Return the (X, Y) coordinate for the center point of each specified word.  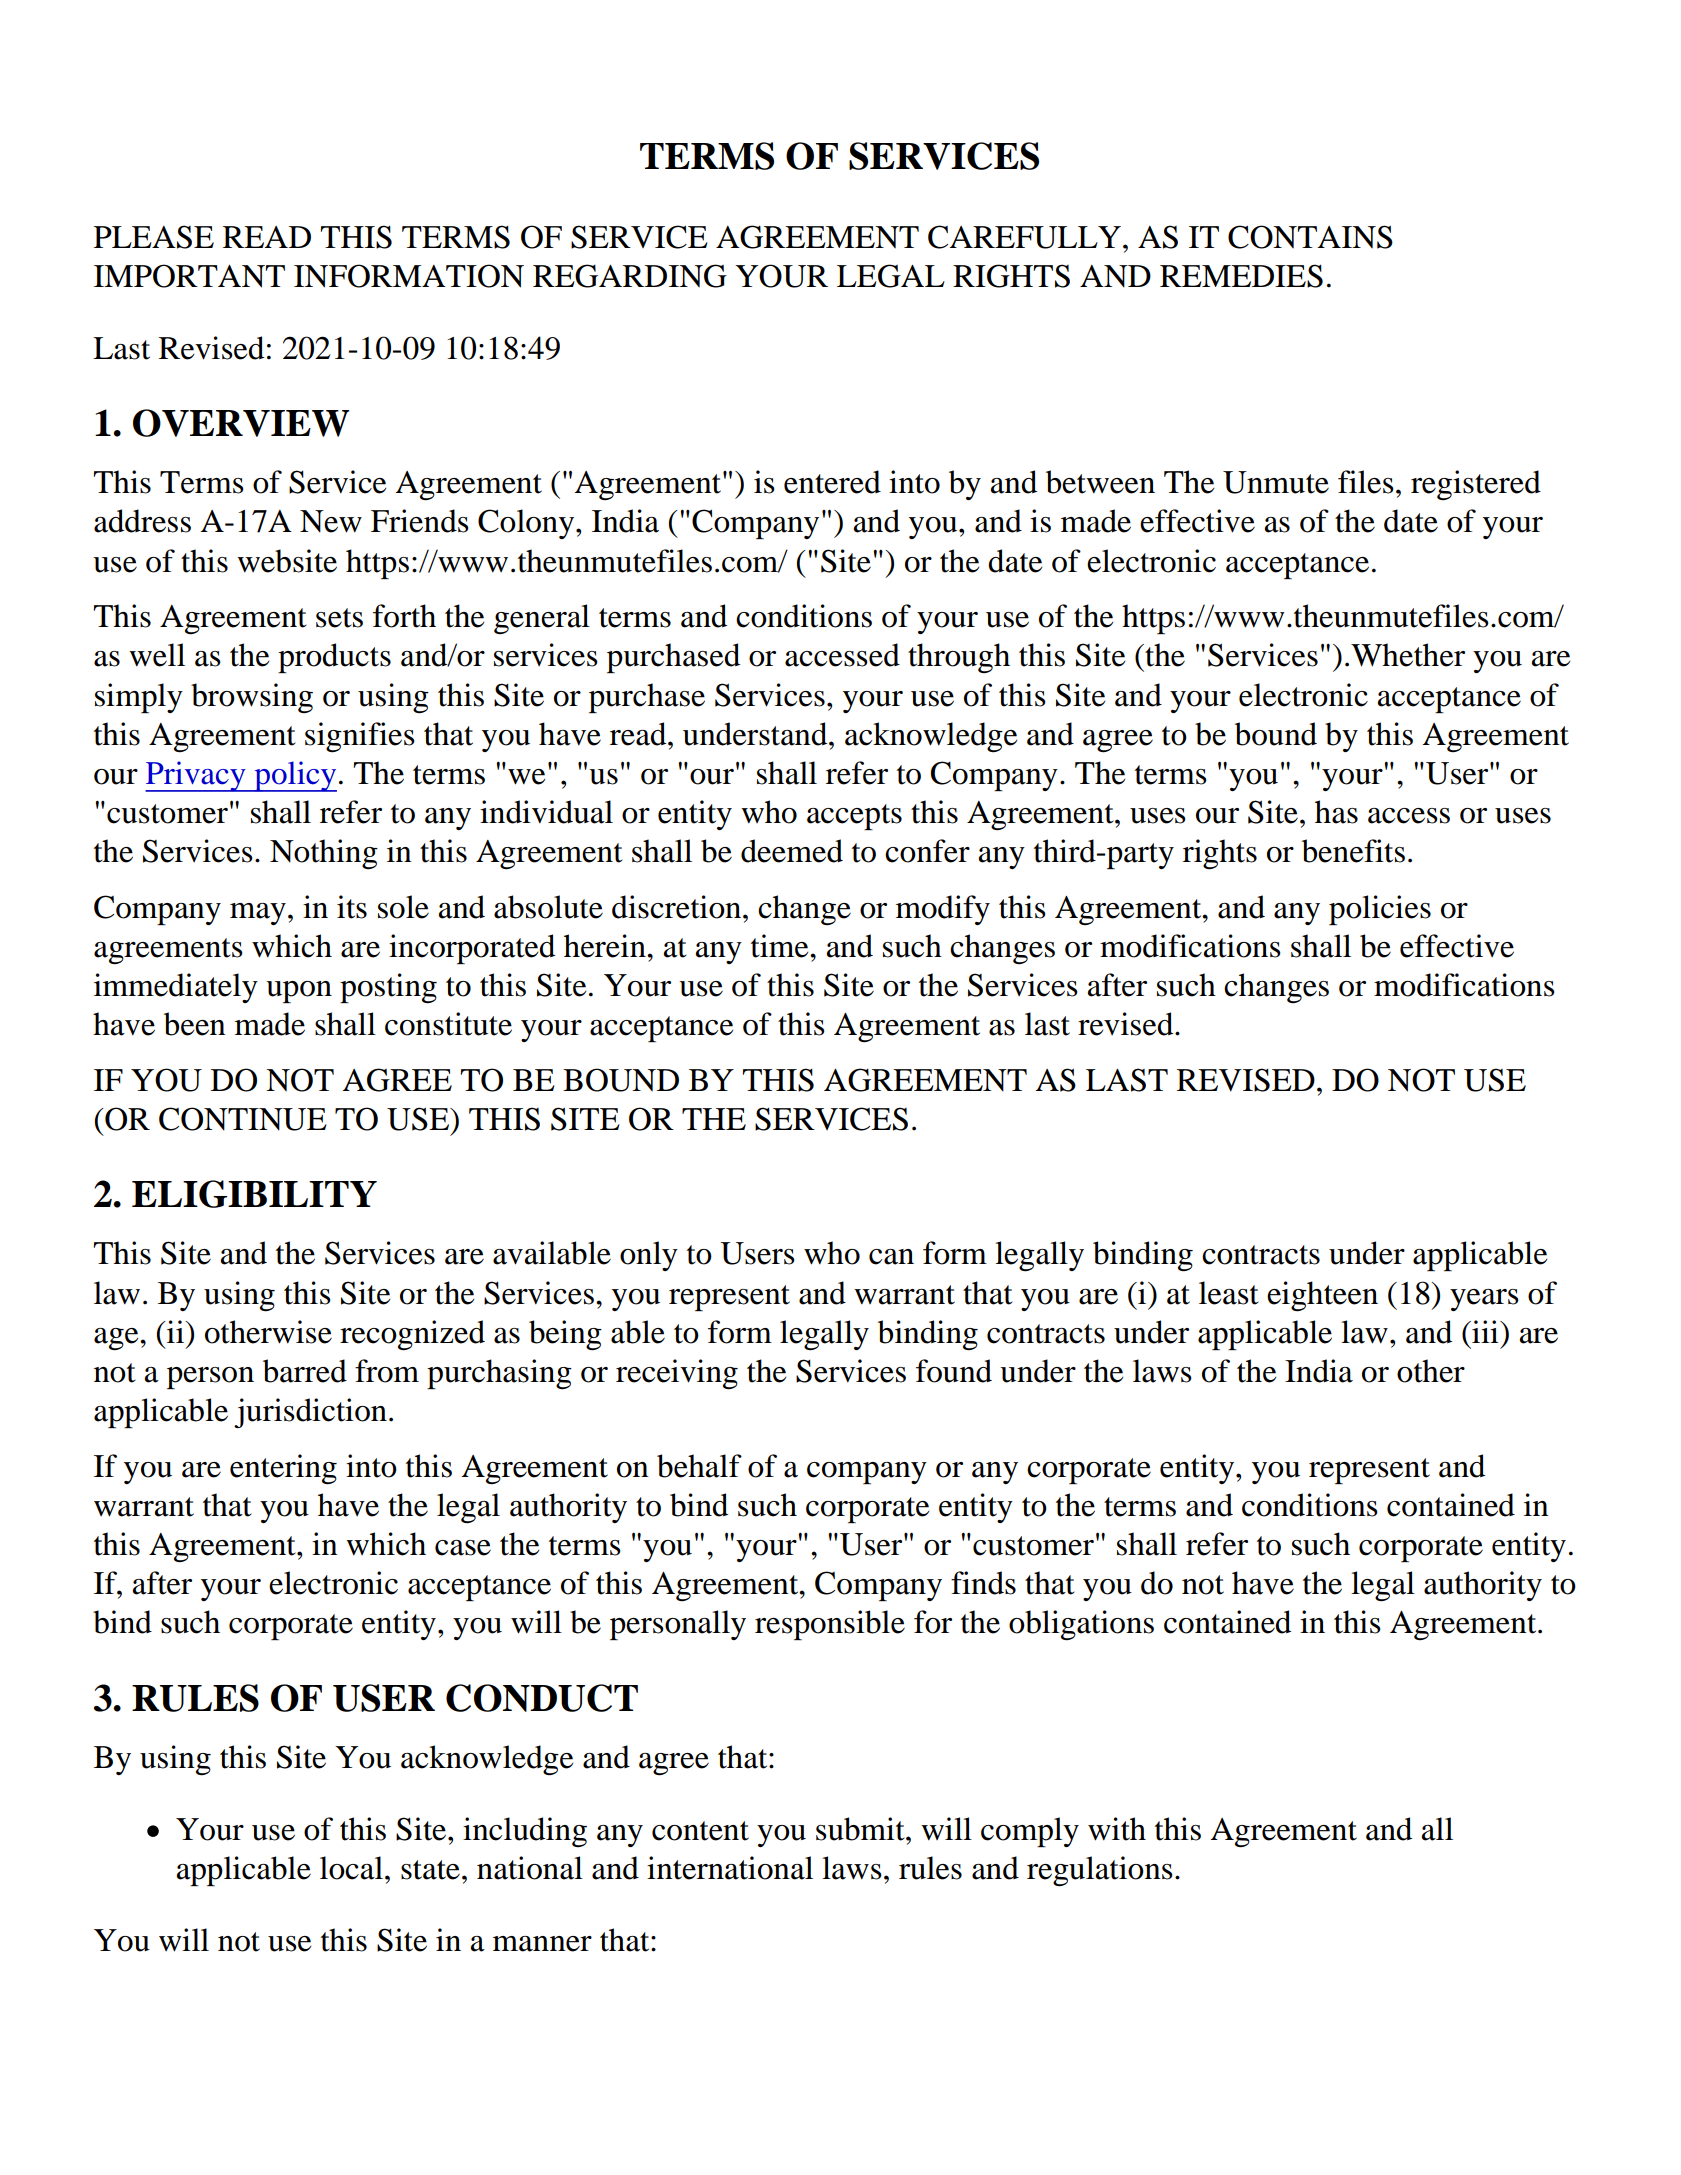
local (351, 1868)
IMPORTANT (189, 276)
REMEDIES (1241, 276)
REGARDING (630, 276)
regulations (1100, 1871)
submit (861, 1829)
